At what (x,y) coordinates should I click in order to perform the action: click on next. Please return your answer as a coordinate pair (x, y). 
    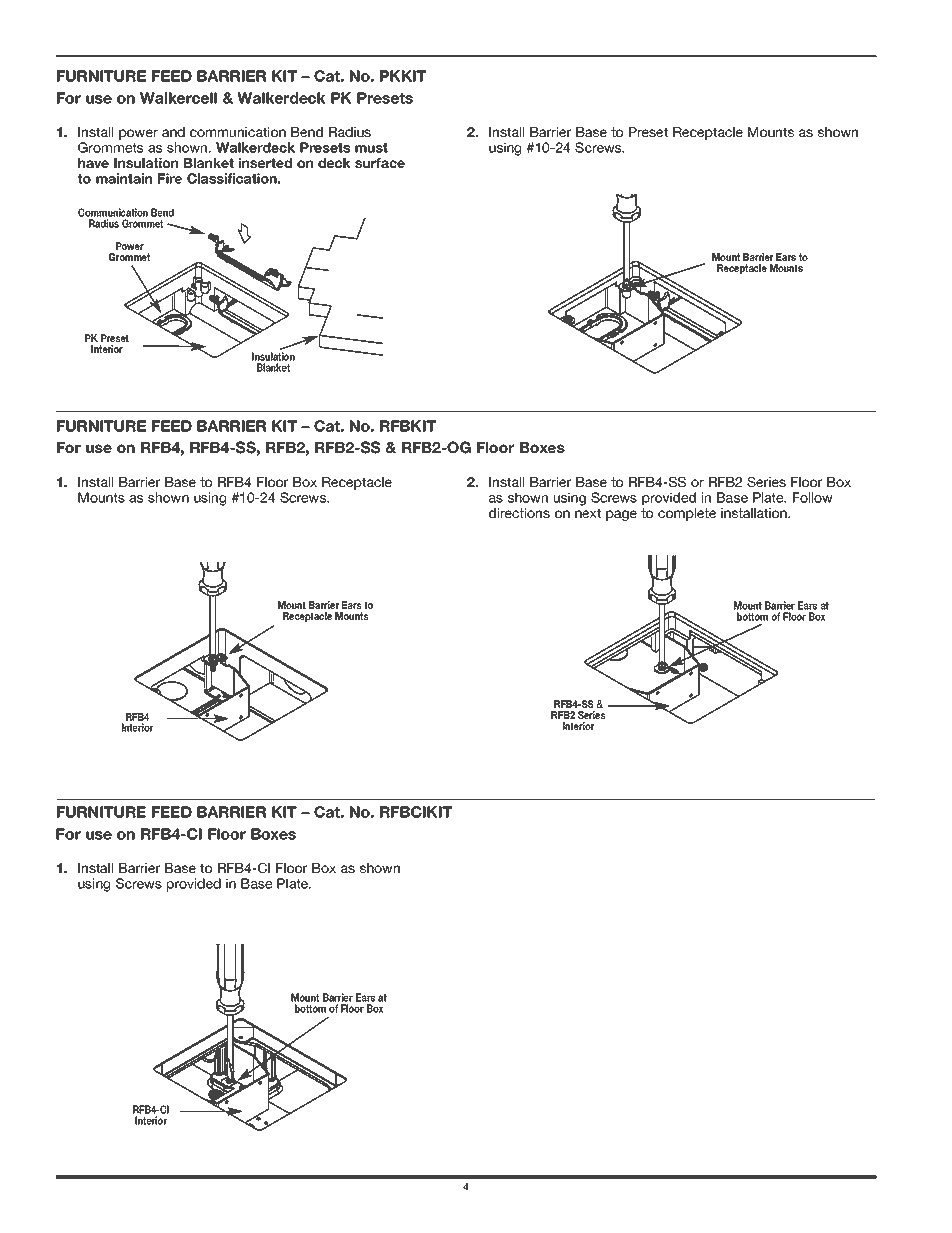
    Looking at the image, I should click on (588, 513).
